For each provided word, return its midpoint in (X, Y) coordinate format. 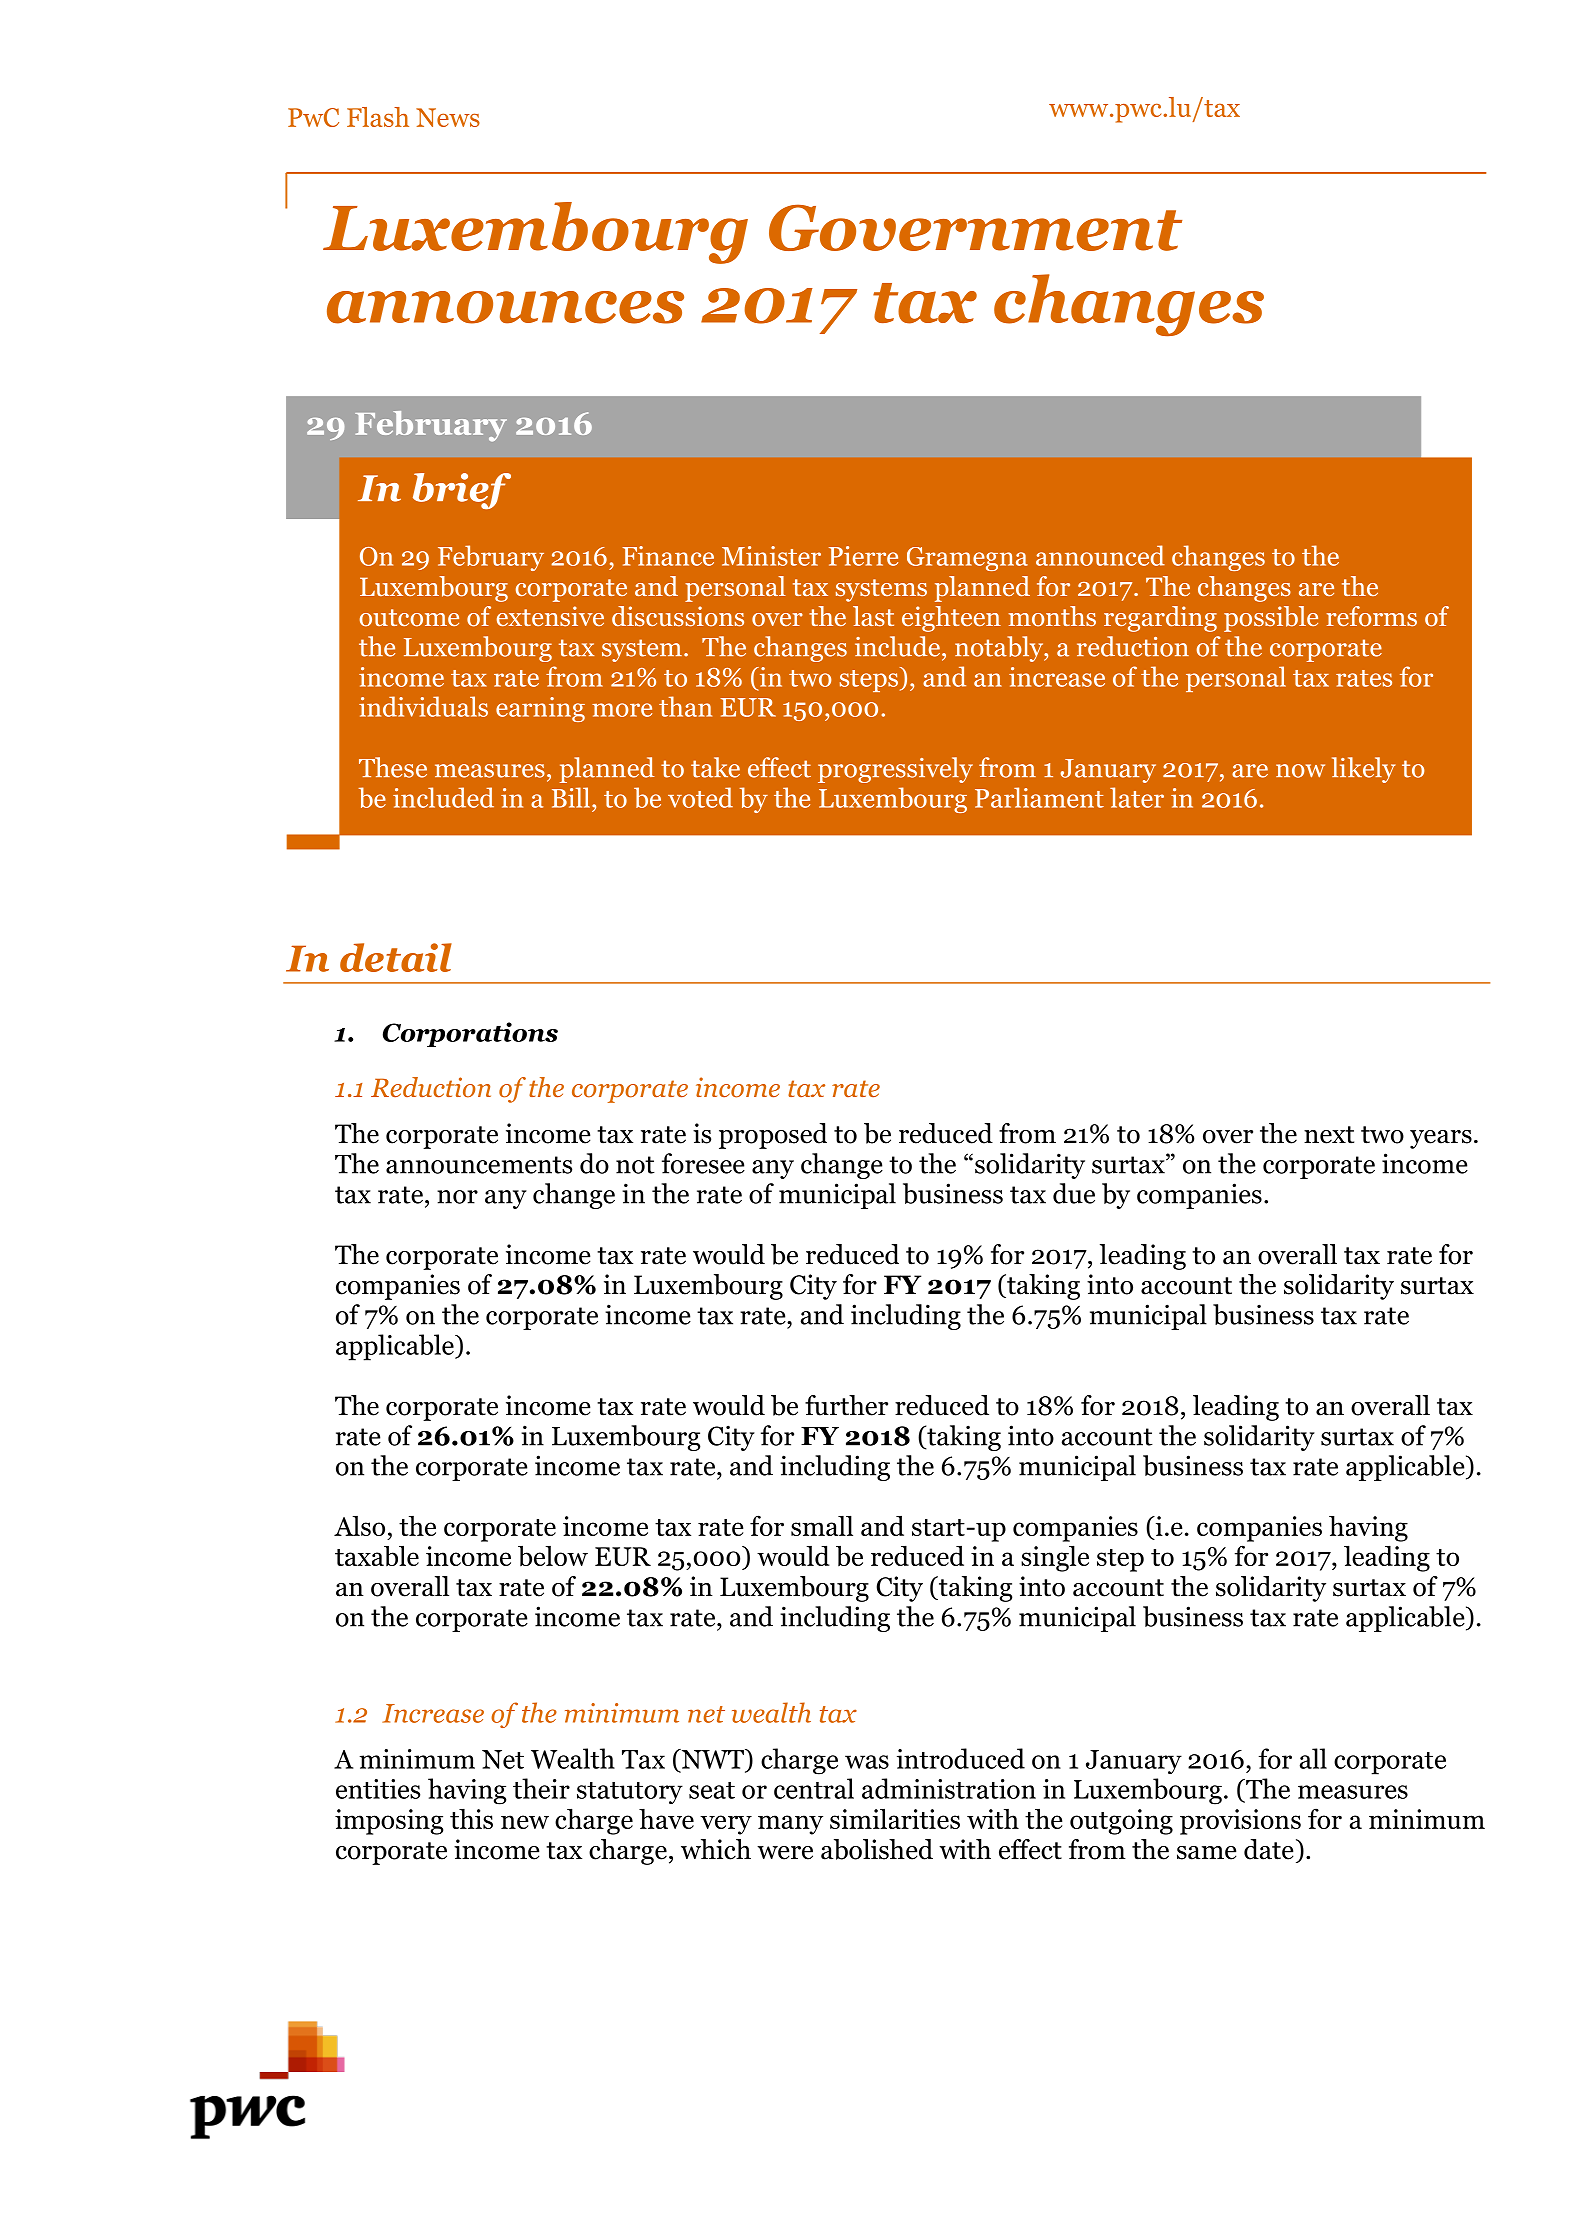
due (1074, 1193)
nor (457, 1197)
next (1329, 1135)
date (1268, 1849)
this (471, 1818)
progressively (895, 770)
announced (1100, 555)
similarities (895, 1818)
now (1300, 771)
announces (505, 307)
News (448, 117)
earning (540, 709)
